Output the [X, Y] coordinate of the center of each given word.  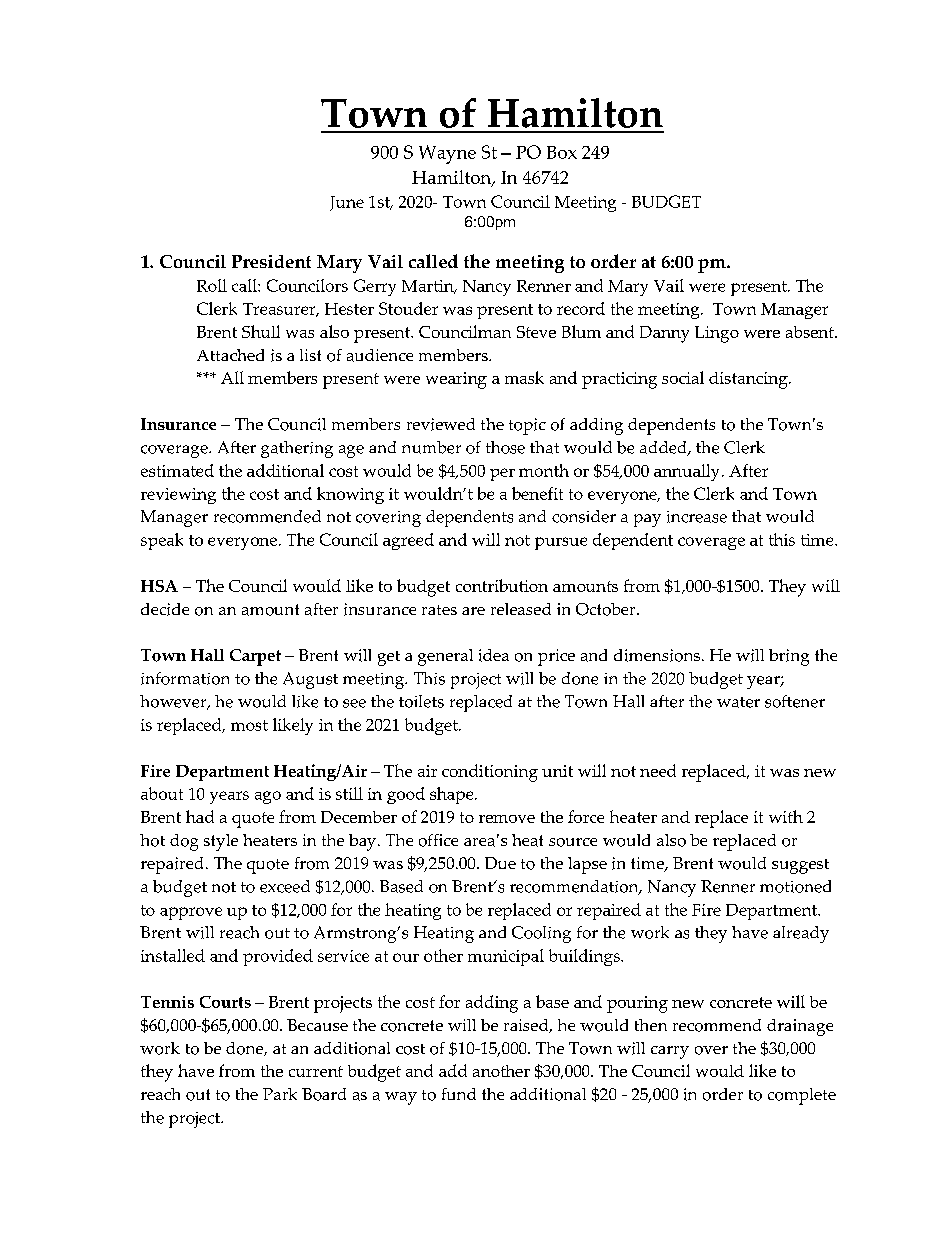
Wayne [447, 154]
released [521, 609]
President [271, 261]
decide [165, 609]
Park [280, 1094]
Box [562, 152]
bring [789, 657]
